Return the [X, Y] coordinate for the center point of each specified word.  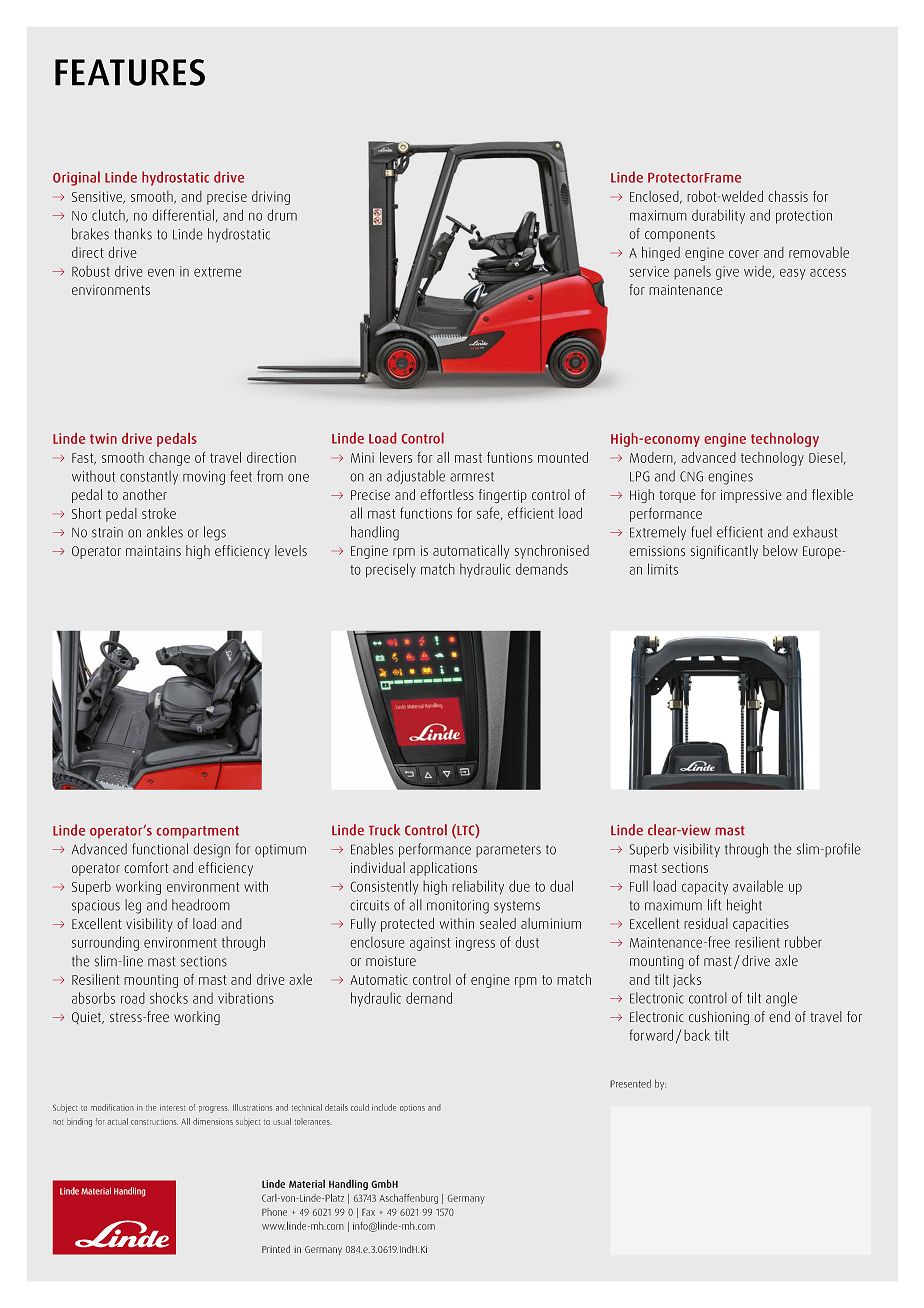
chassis [788, 196]
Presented [630, 1083]
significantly [724, 552]
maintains [153, 551]
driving [271, 198]
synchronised [552, 552]
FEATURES [130, 72]
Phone [274, 1212]
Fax [368, 1212]
